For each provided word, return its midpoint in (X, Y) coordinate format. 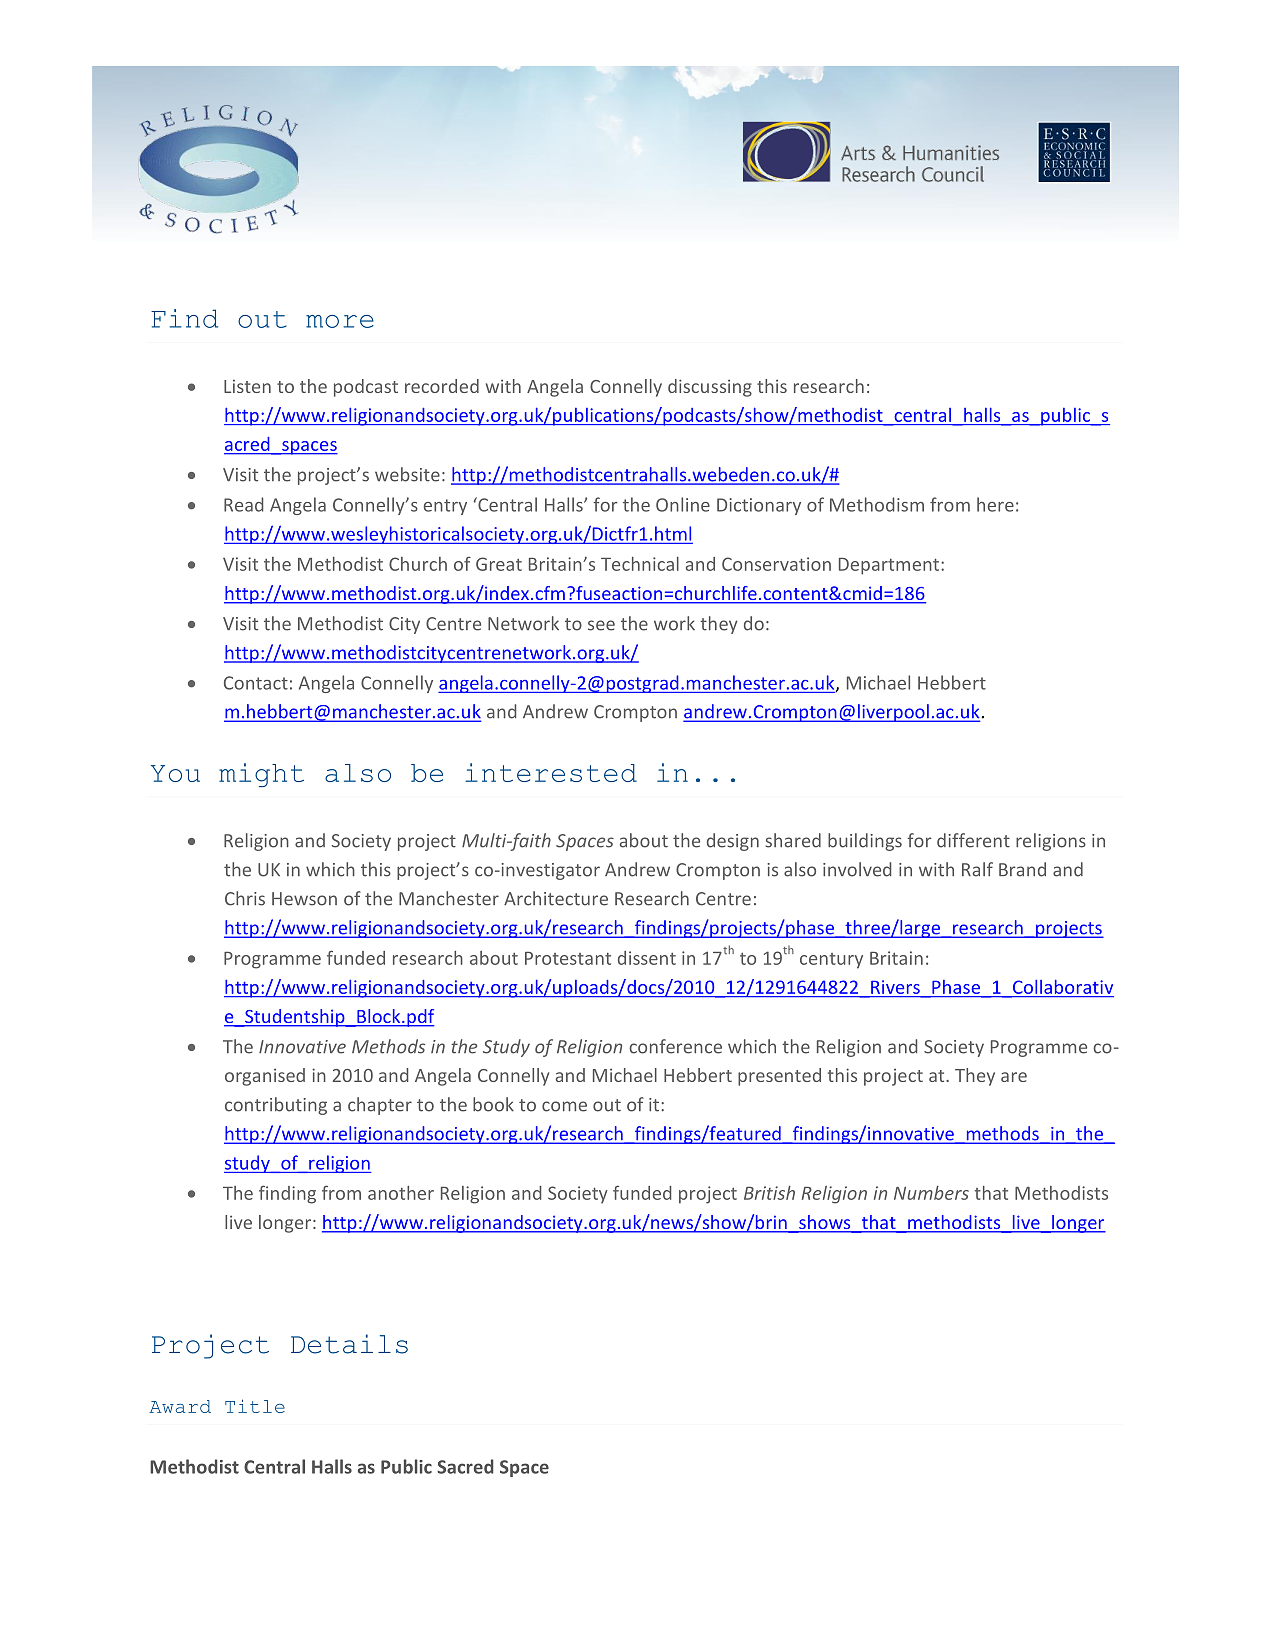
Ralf (977, 869)
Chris (245, 898)
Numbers (931, 1193)
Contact (256, 683)
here (995, 504)
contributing (276, 1106)
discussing (710, 388)
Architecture (556, 898)
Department (890, 566)
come (564, 1106)
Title (255, 1406)
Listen (247, 386)
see (601, 625)
